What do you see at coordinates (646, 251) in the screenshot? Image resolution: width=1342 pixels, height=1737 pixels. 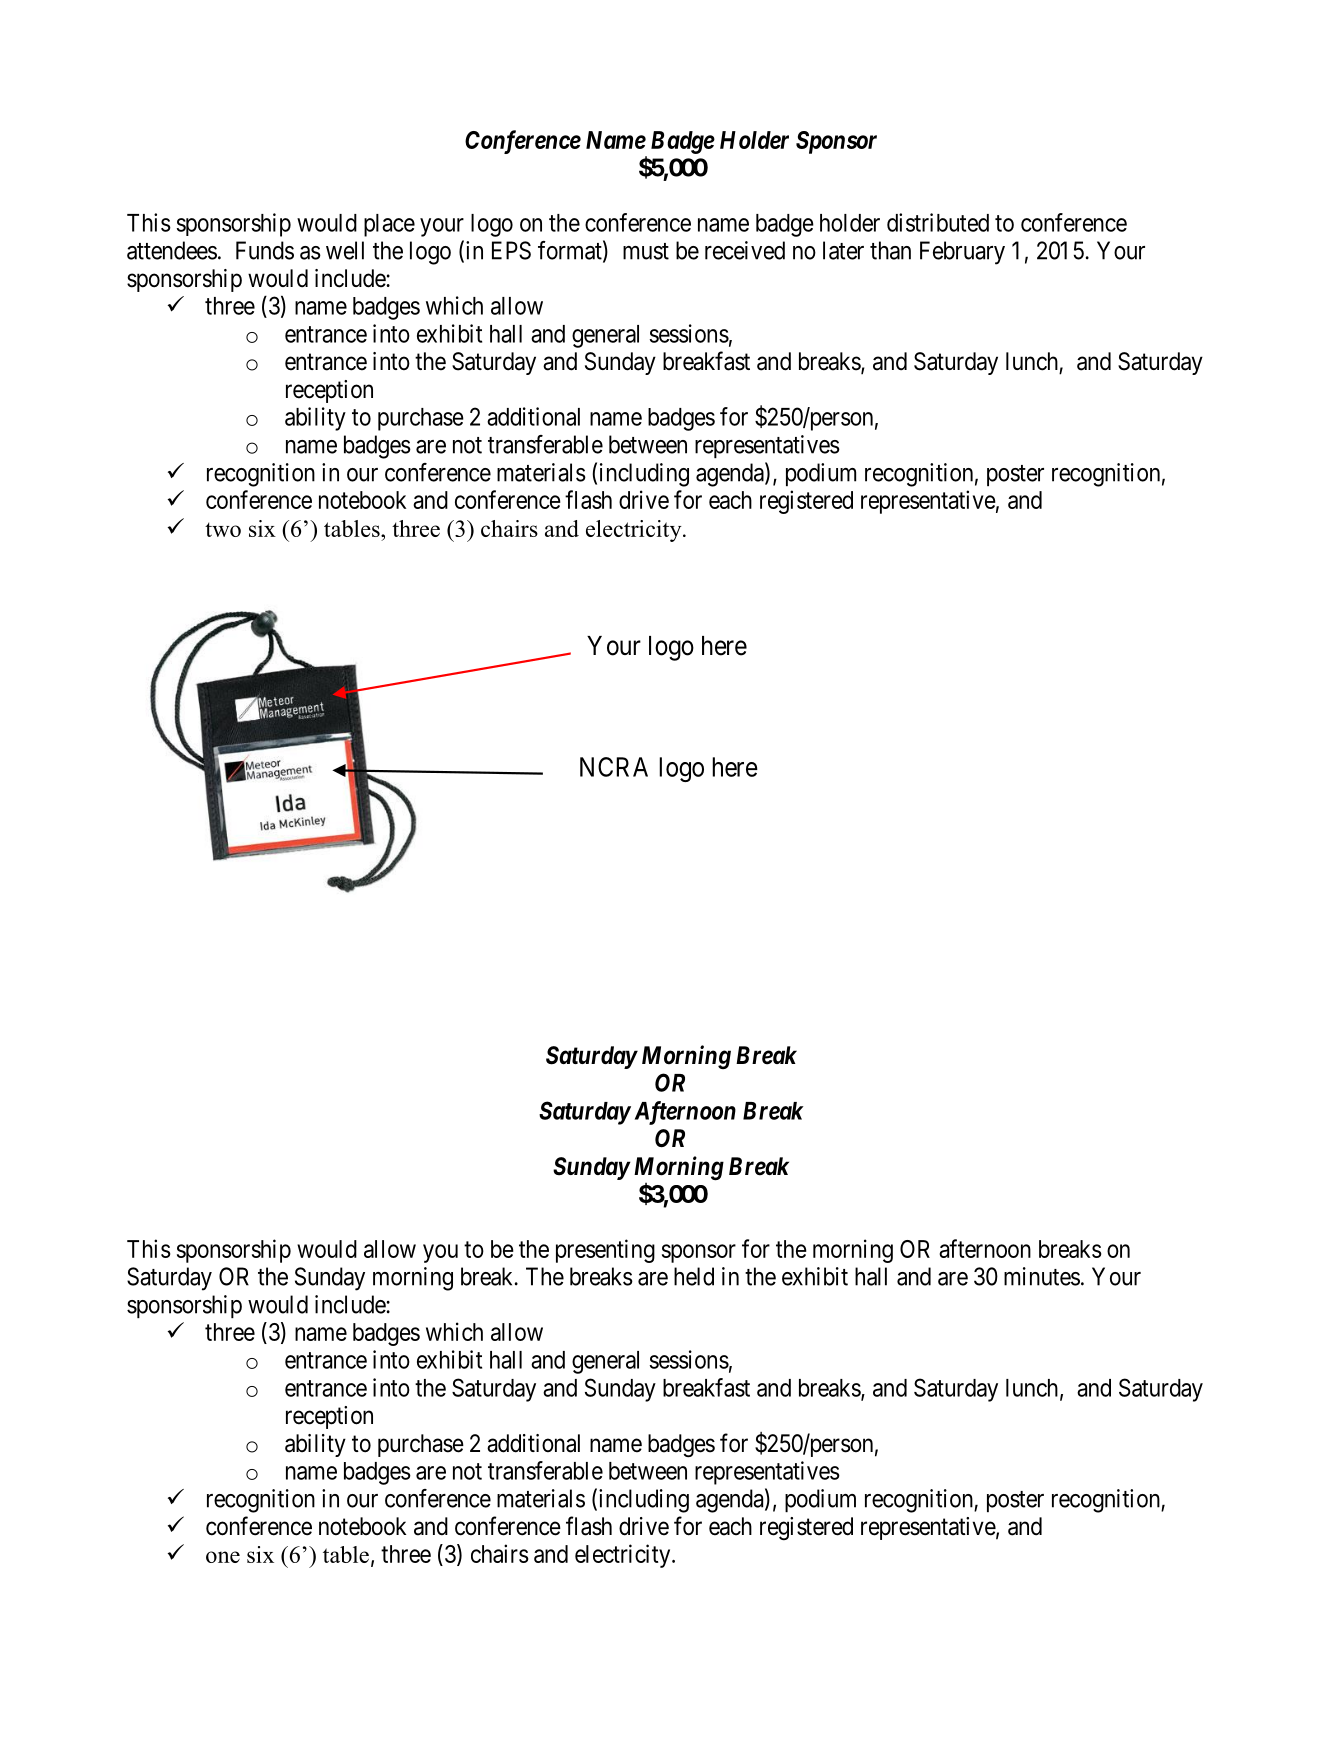 I see `must` at bounding box center [646, 251].
